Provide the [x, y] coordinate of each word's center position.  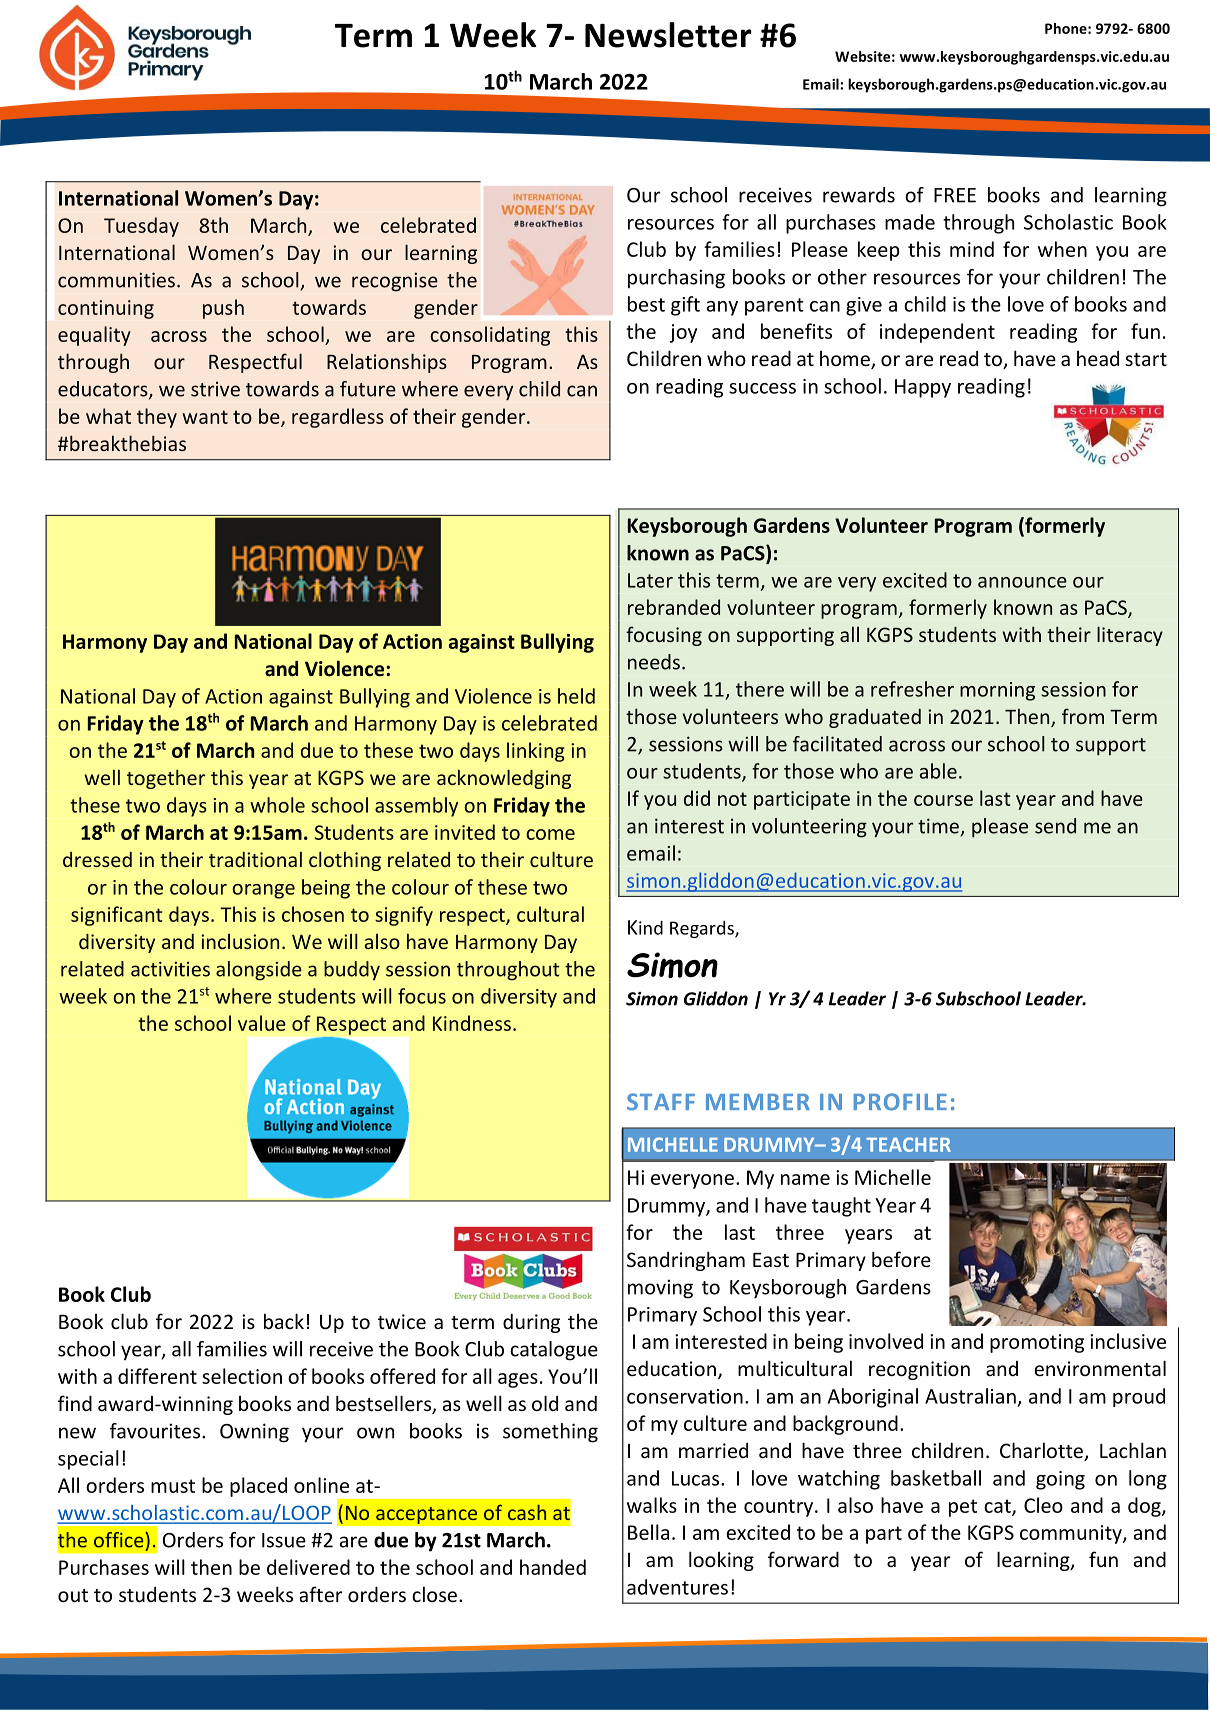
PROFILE [900, 1102]
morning [997, 691]
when [1062, 249]
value [262, 1023]
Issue [284, 1540]
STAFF [661, 1102]
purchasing [676, 279]
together [166, 779]
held [576, 696]
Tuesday [141, 227]
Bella [648, 1532]
